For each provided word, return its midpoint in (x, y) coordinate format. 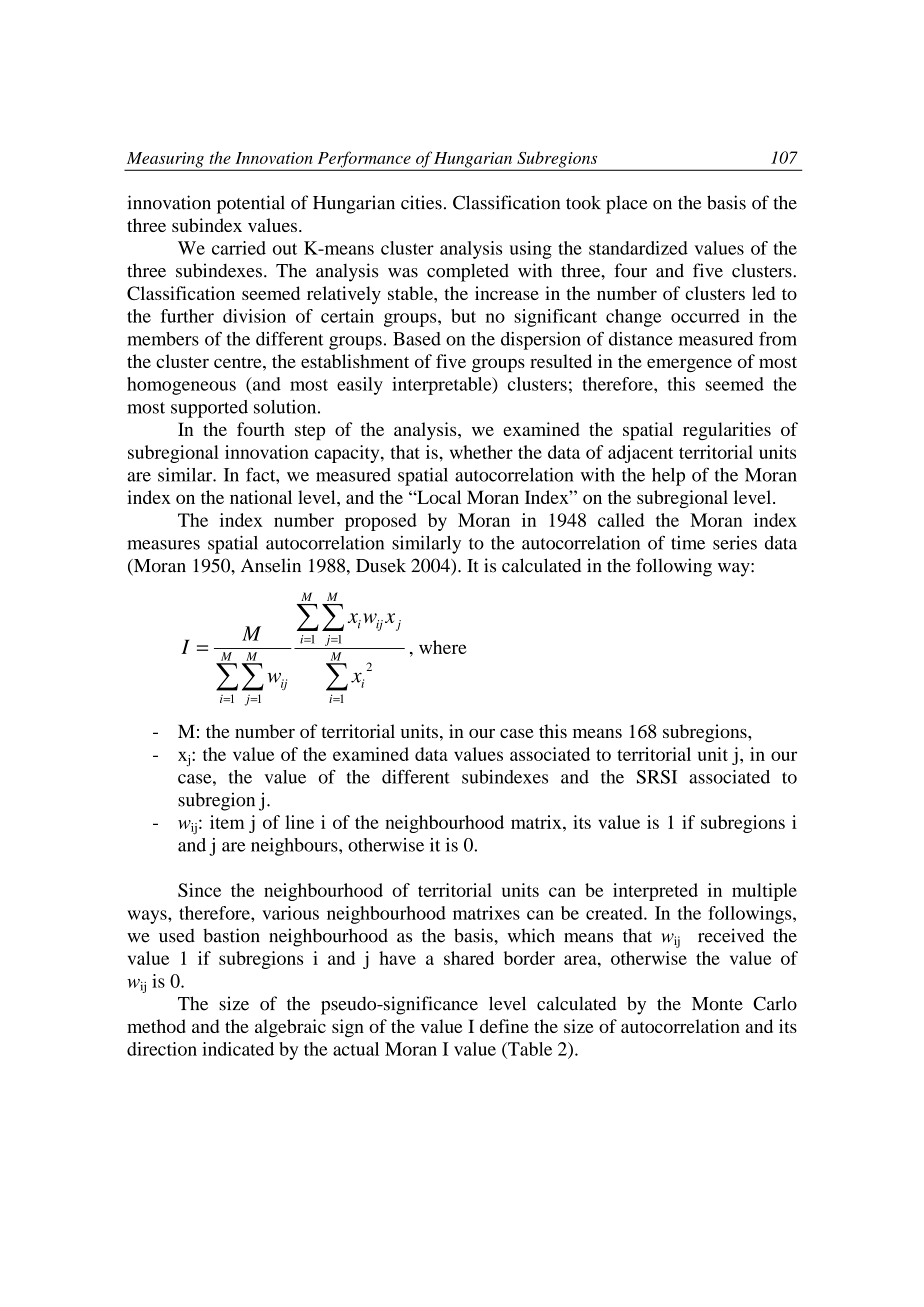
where (442, 647)
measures (163, 545)
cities (421, 202)
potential (251, 204)
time (688, 543)
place (627, 205)
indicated (238, 1049)
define (504, 1026)
